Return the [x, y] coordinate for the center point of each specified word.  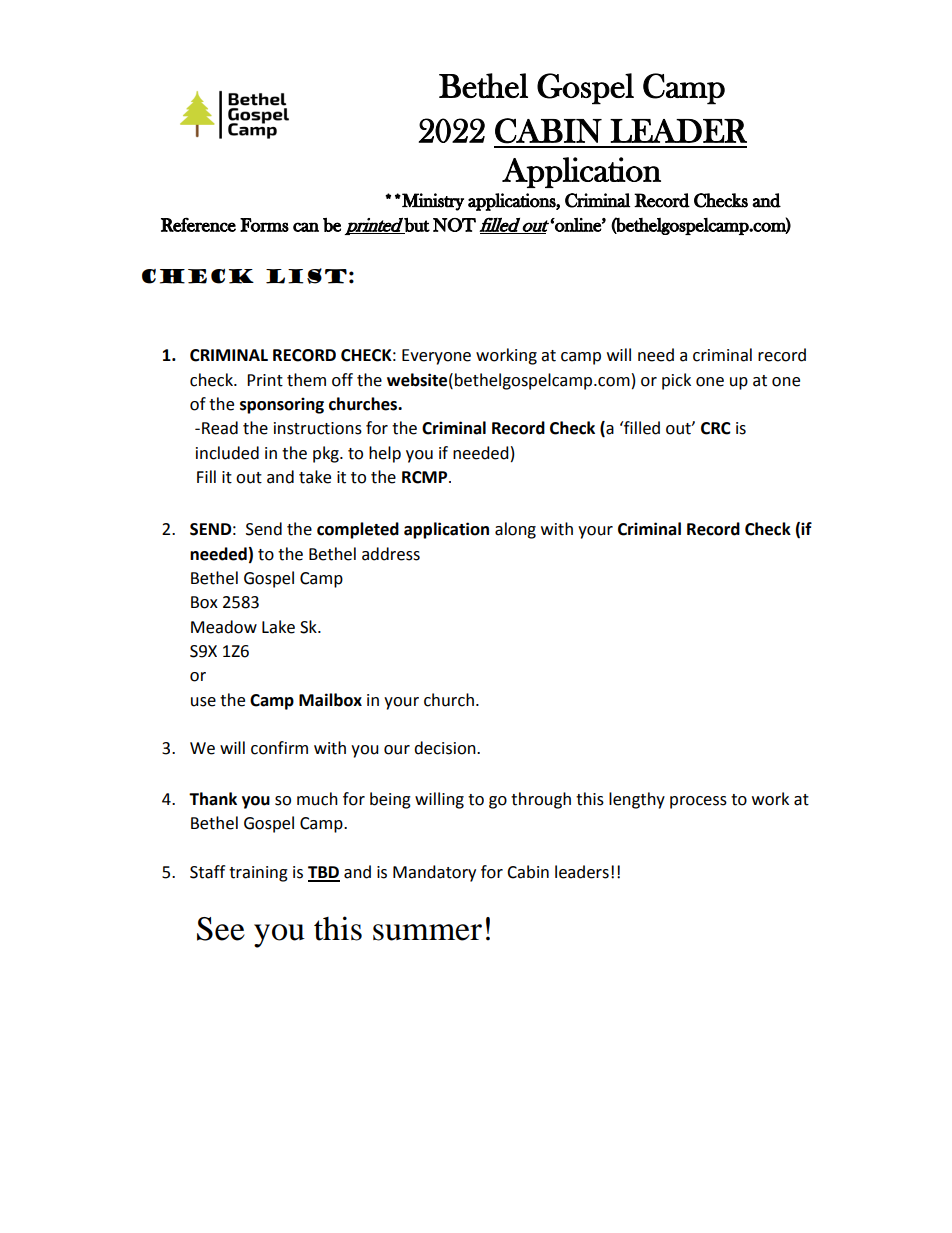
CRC [716, 428]
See [221, 929]
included [227, 453]
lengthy [637, 800]
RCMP [426, 477]
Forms [264, 225]
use [203, 702]
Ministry [432, 202]
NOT [454, 225]
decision [446, 748]
